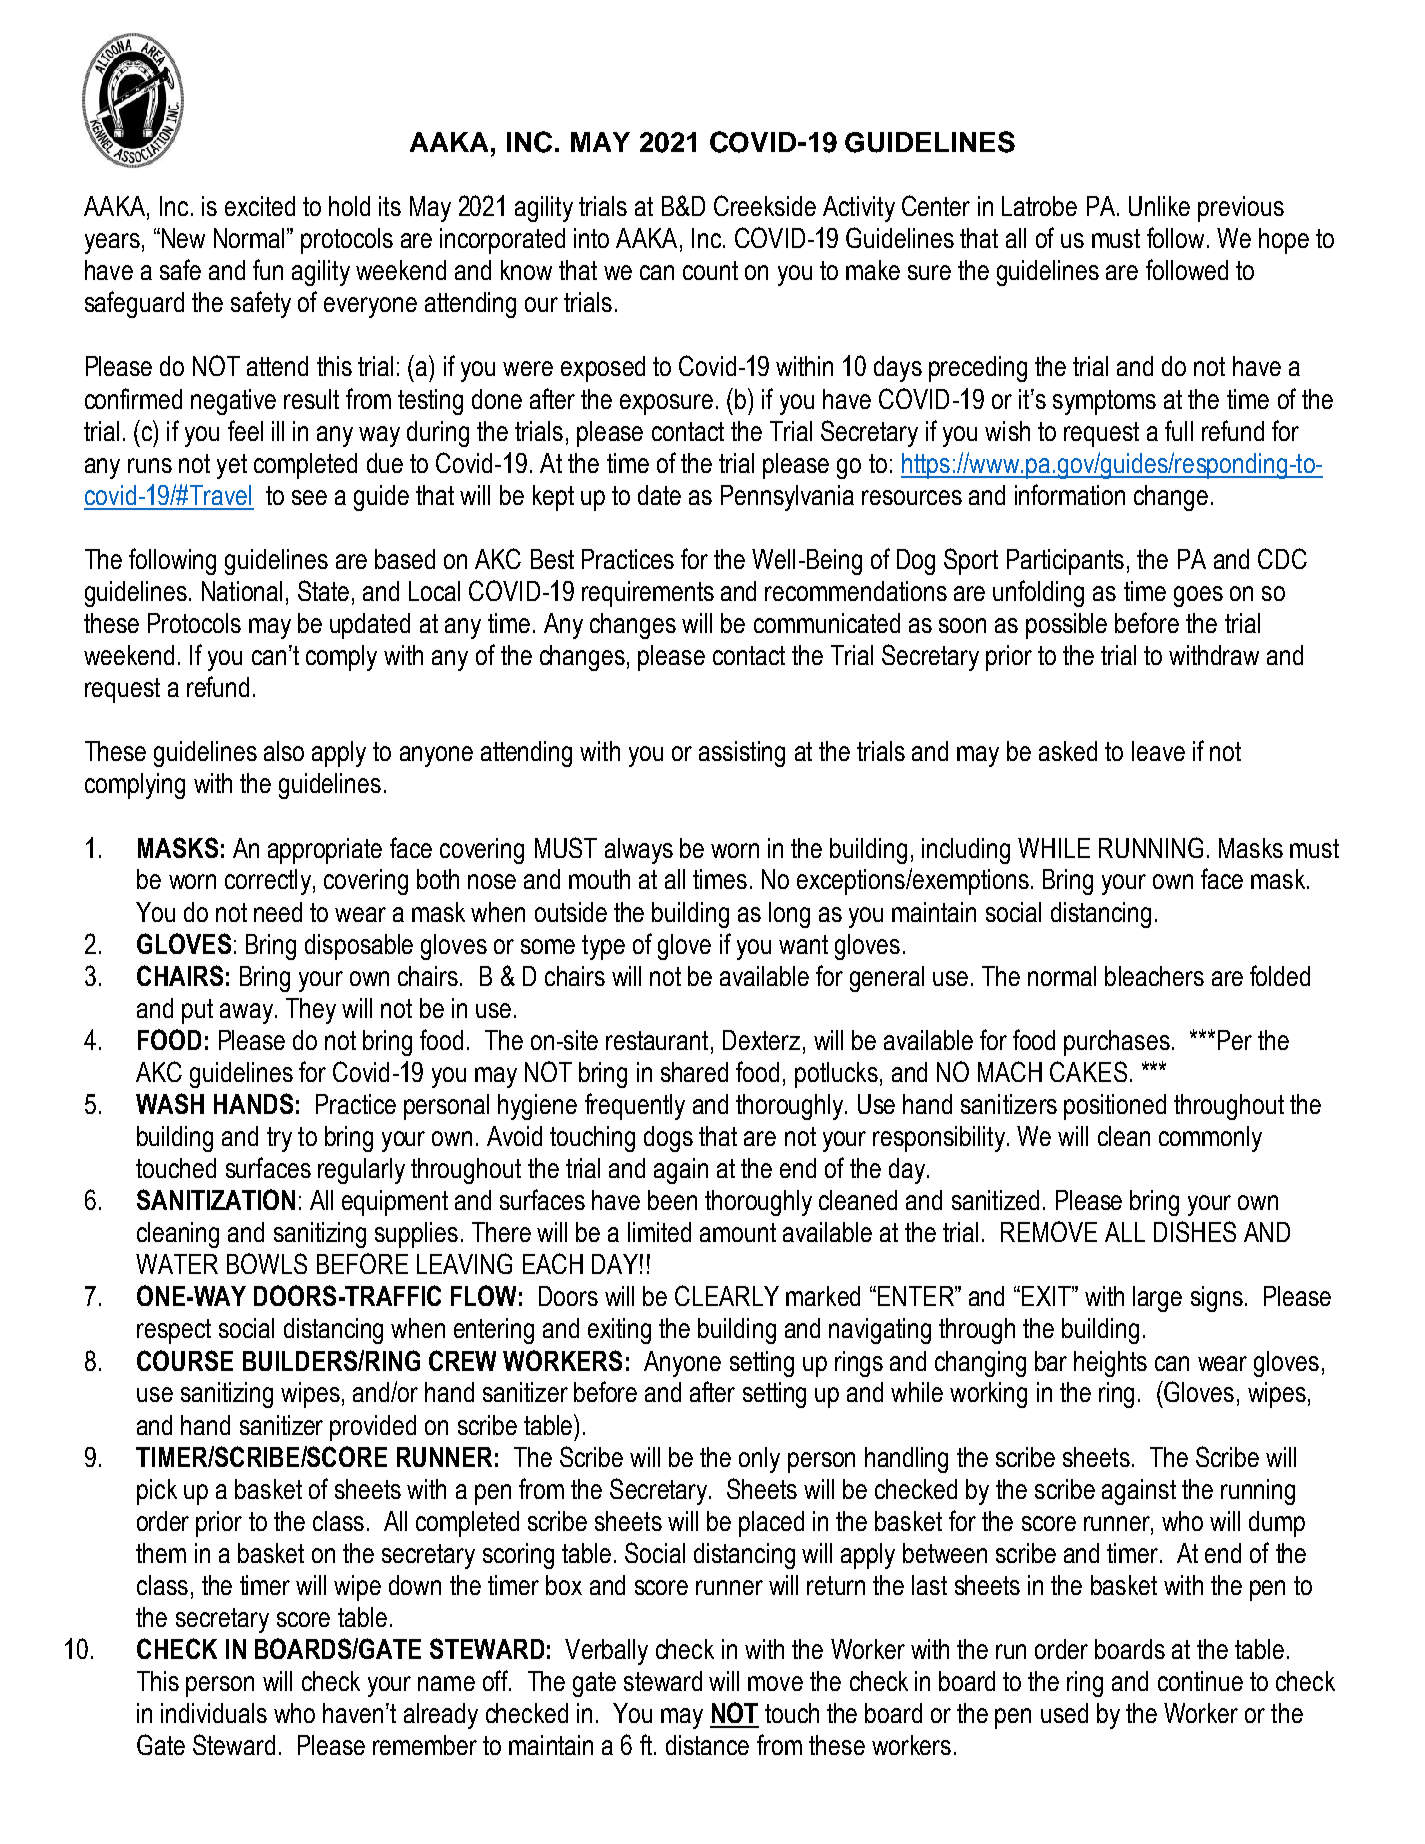 This document has width=1425, height=1844. Describe the element at coordinates (1159, 206) in the document. I see `Unlike` at that location.
